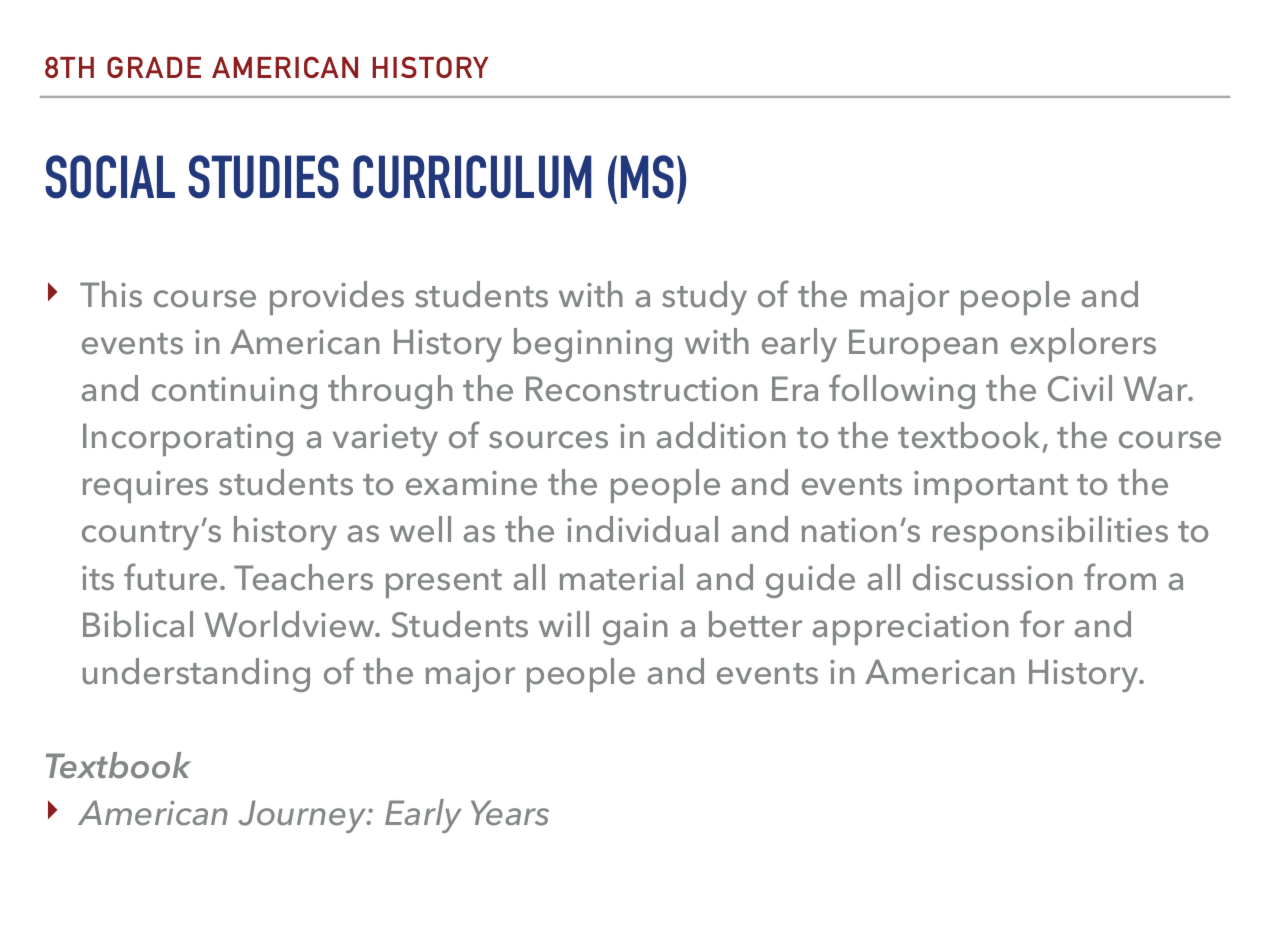 The width and height of the image is (1270, 952). I want to click on Journey, so click(304, 816).
